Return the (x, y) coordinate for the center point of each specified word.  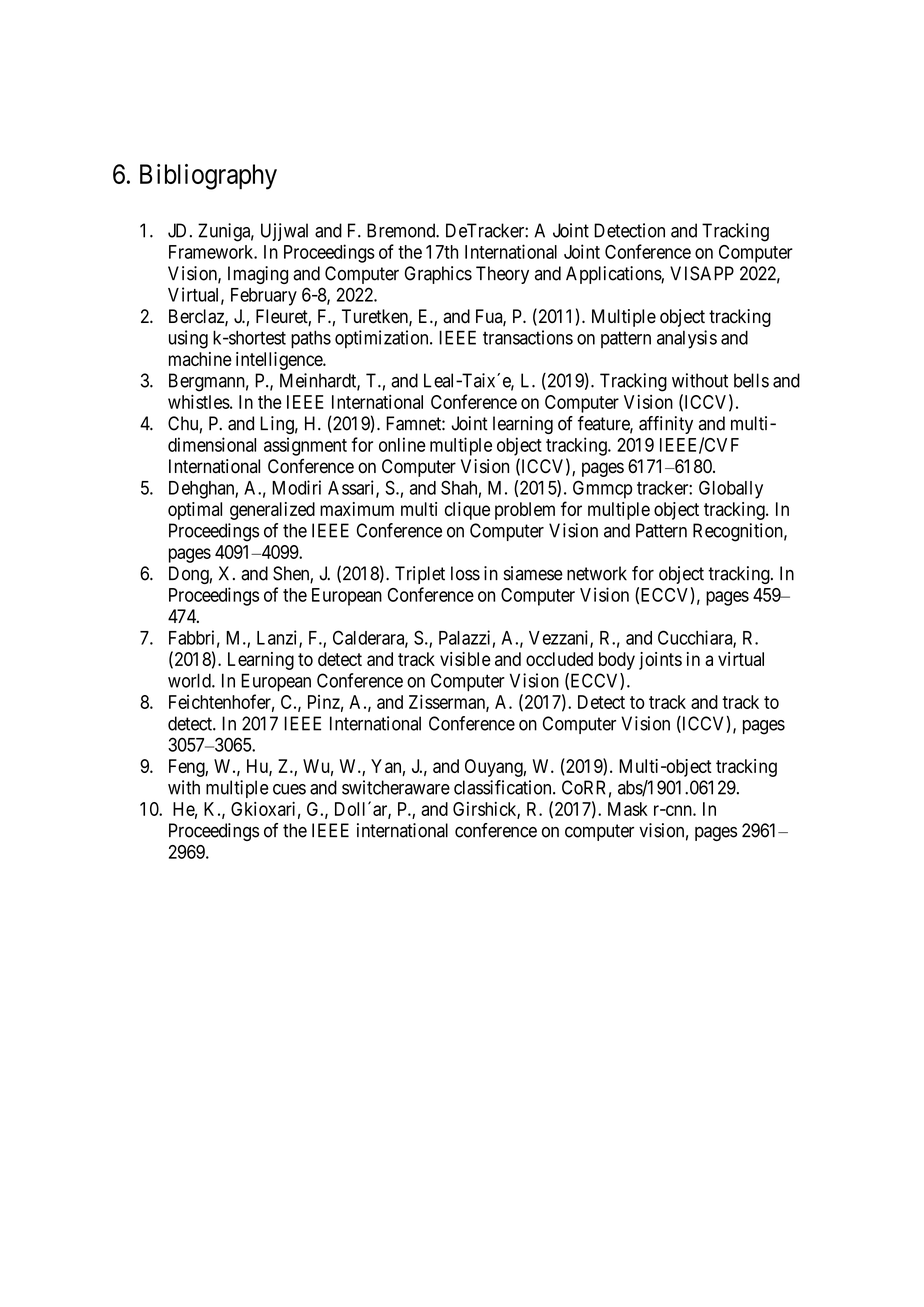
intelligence (280, 361)
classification (504, 787)
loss (465, 573)
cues (289, 789)
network (597, 573)
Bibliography (208, 177)
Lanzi (278, 638)
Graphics (438, 275)
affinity (666, 425)
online (402, 444)
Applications (614, 275)
